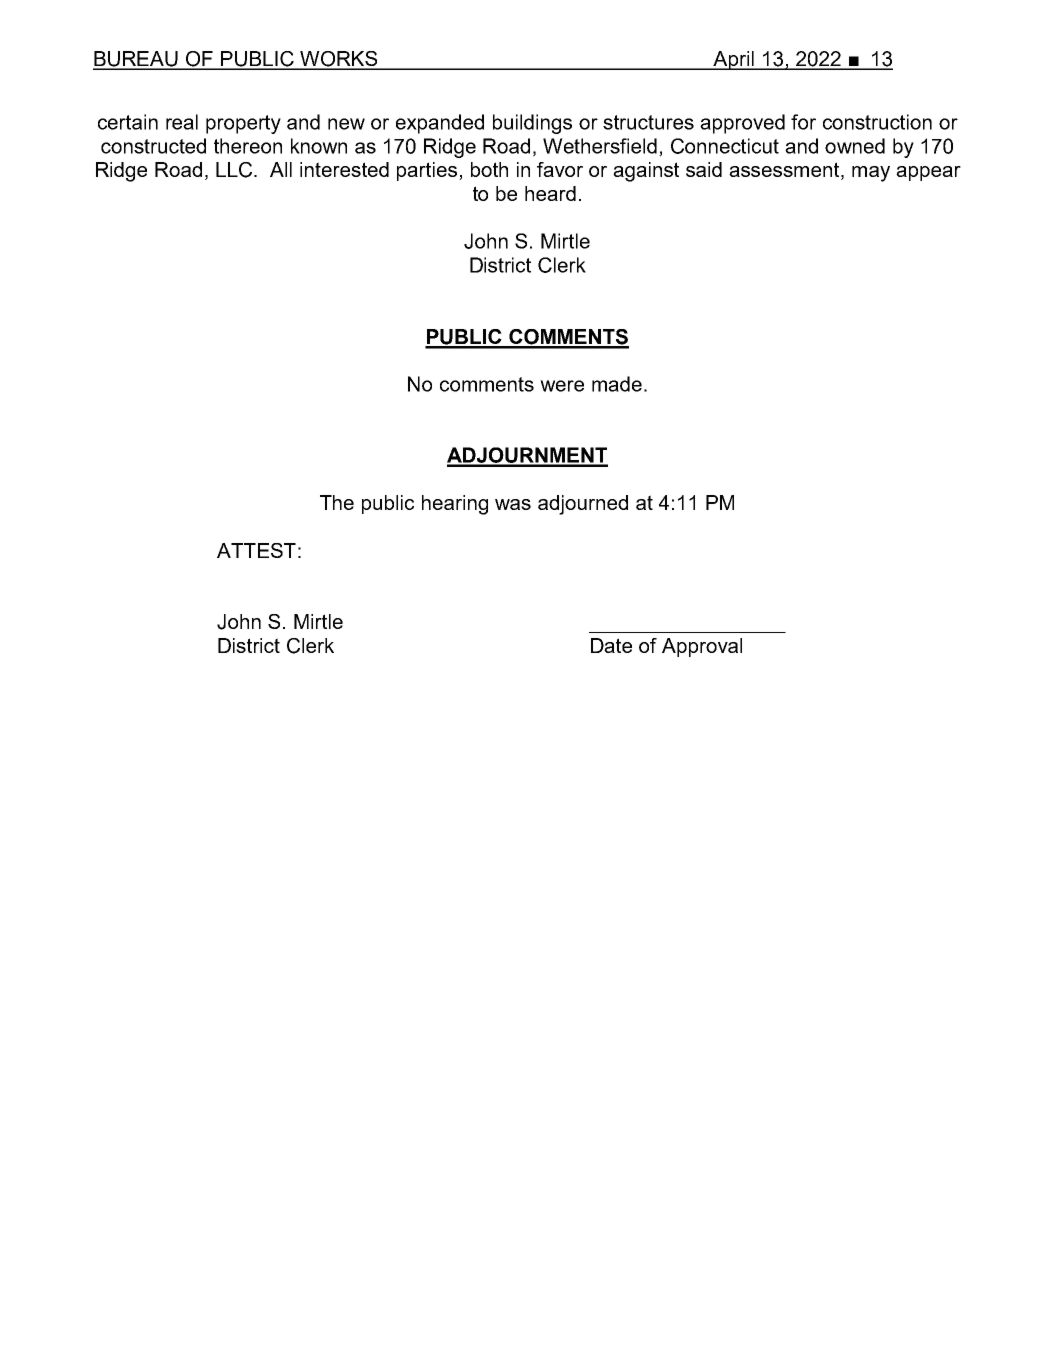 Image resolution: width=1055 pixels, height=1366 pixels. I want to click on may, so click(871, 174).
